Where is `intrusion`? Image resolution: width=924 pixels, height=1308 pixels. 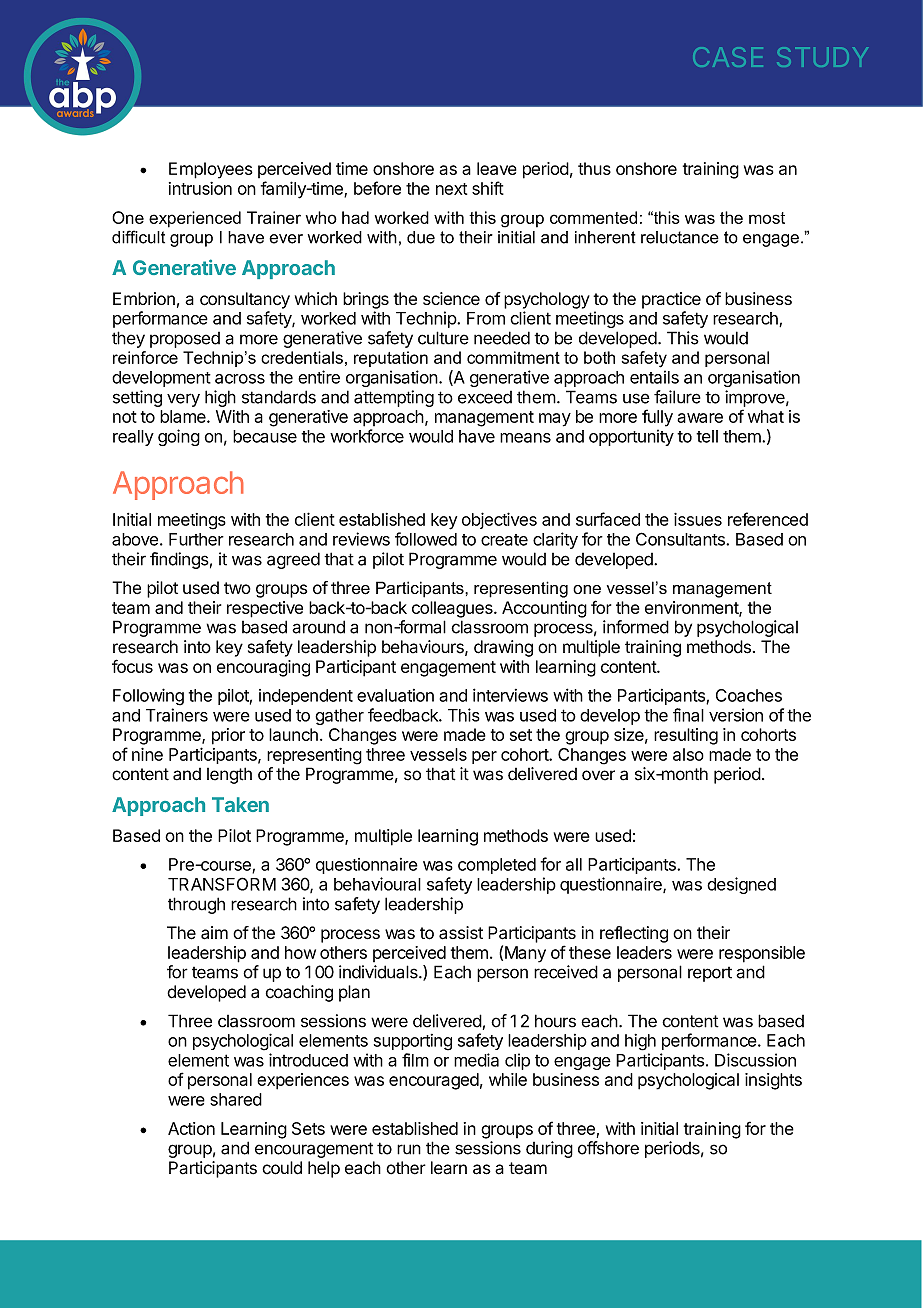
intrusion is located at coordinates (200, 188).
